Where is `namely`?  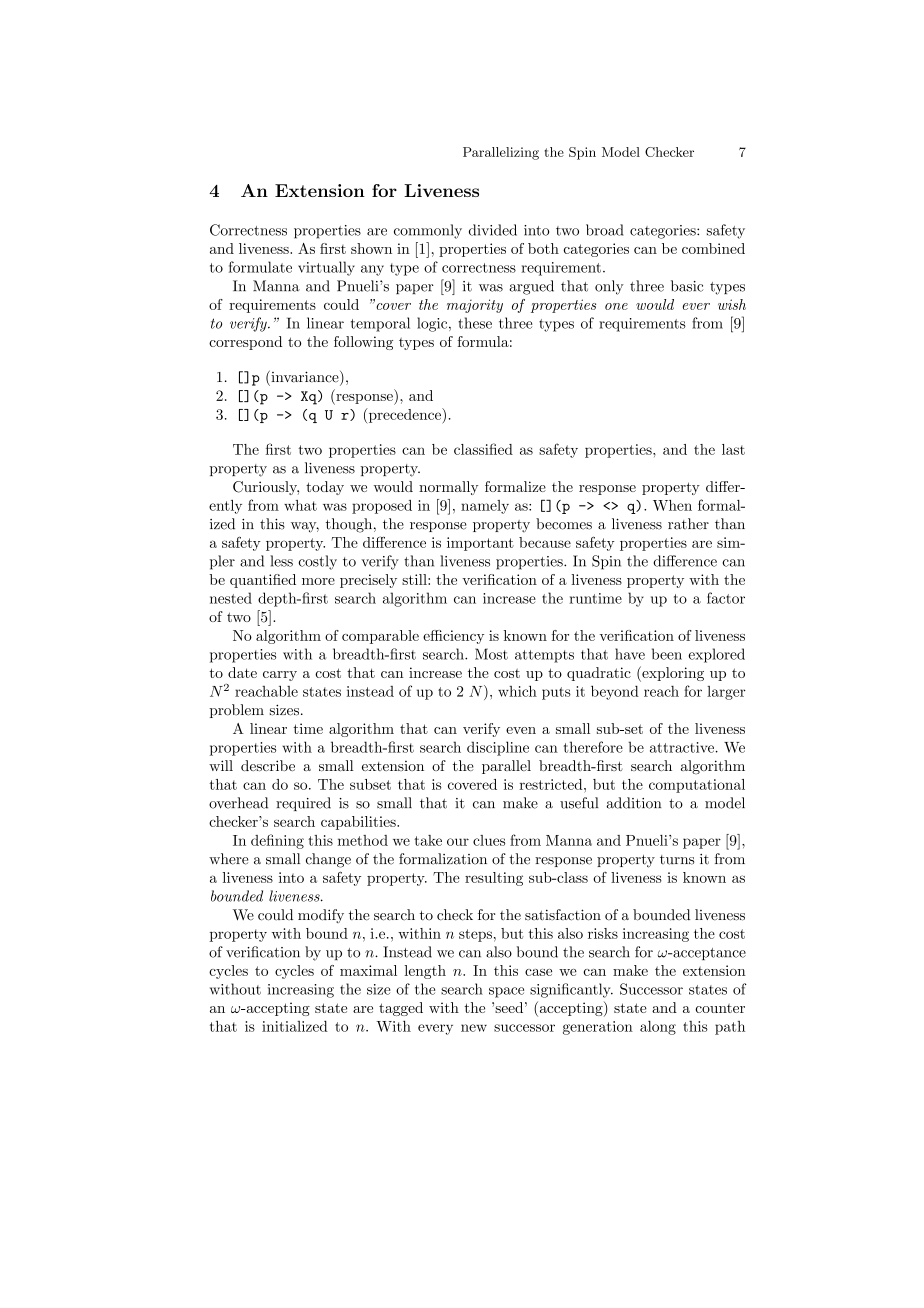
namely is located at coordinates (485, 507).
